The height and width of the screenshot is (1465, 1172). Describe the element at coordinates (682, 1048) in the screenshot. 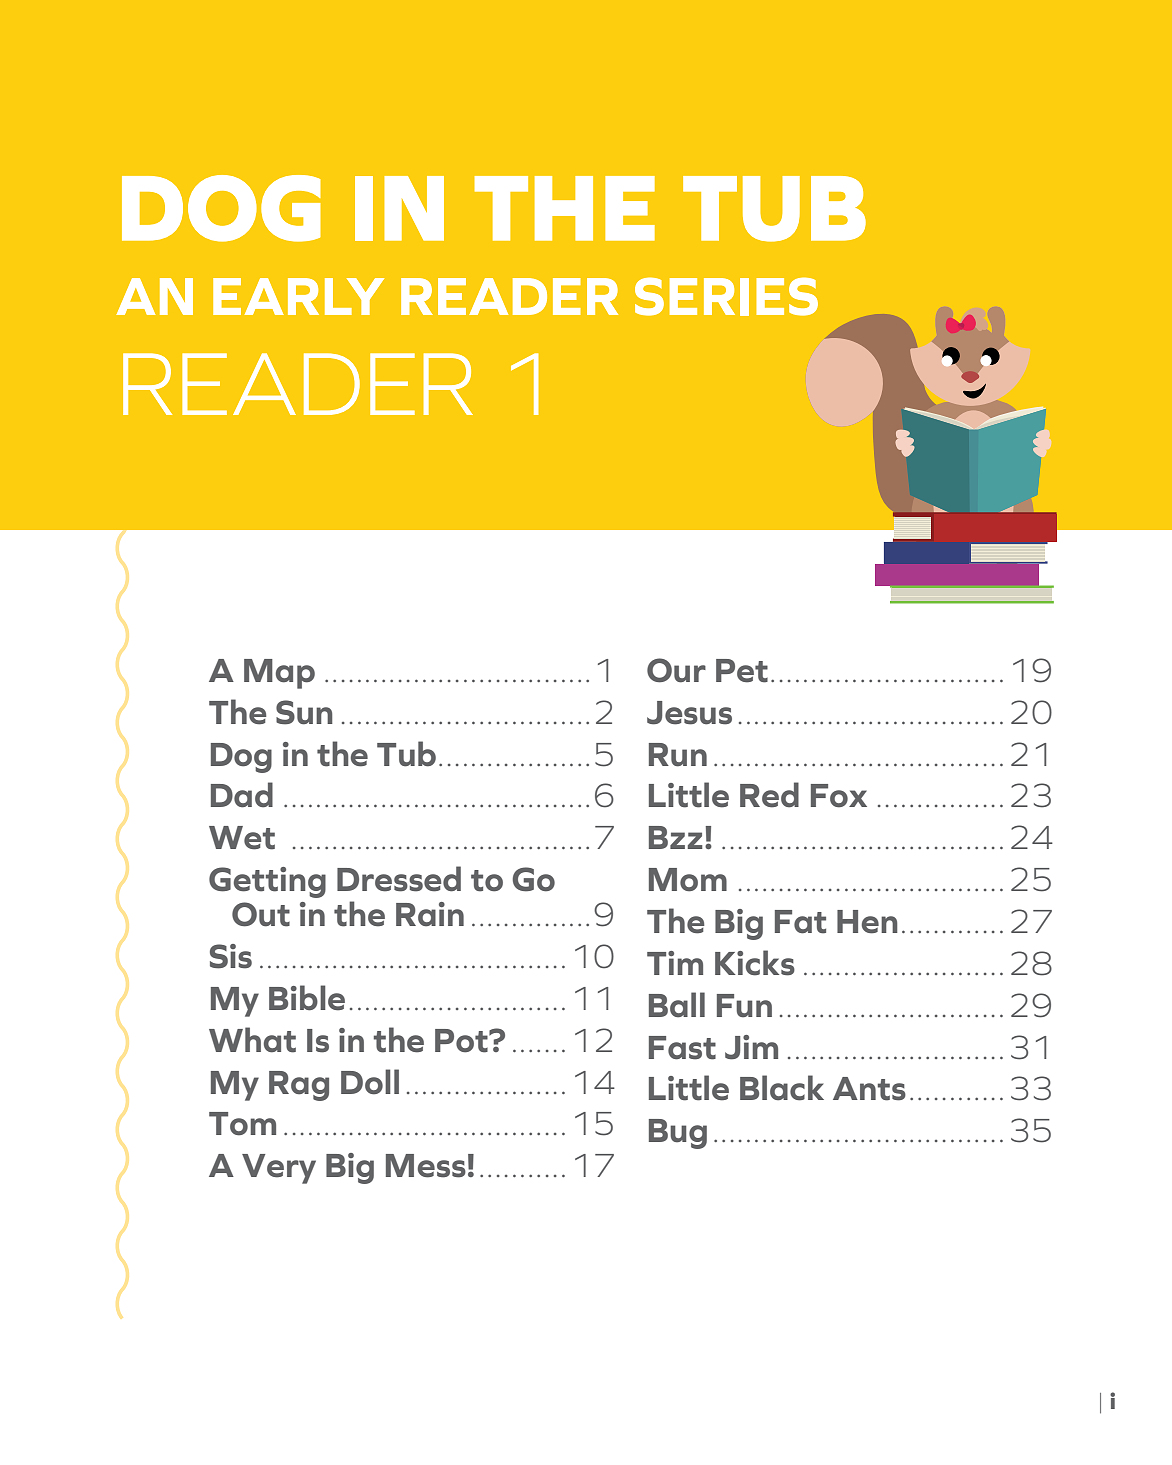

I see `Fast` at that location.
